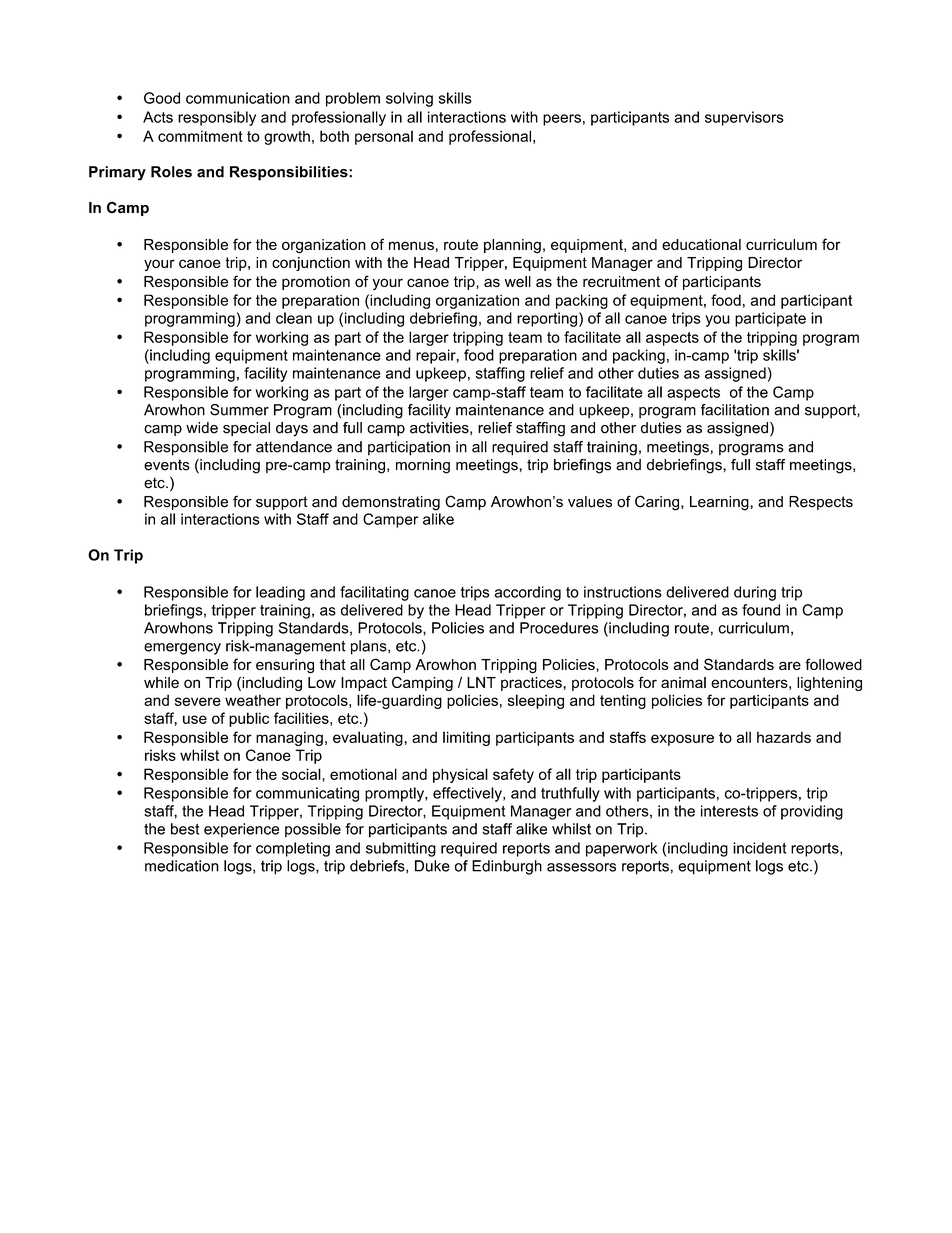  Describe the element at coordinates (185, 829) in the page. I see `best` at that location.
